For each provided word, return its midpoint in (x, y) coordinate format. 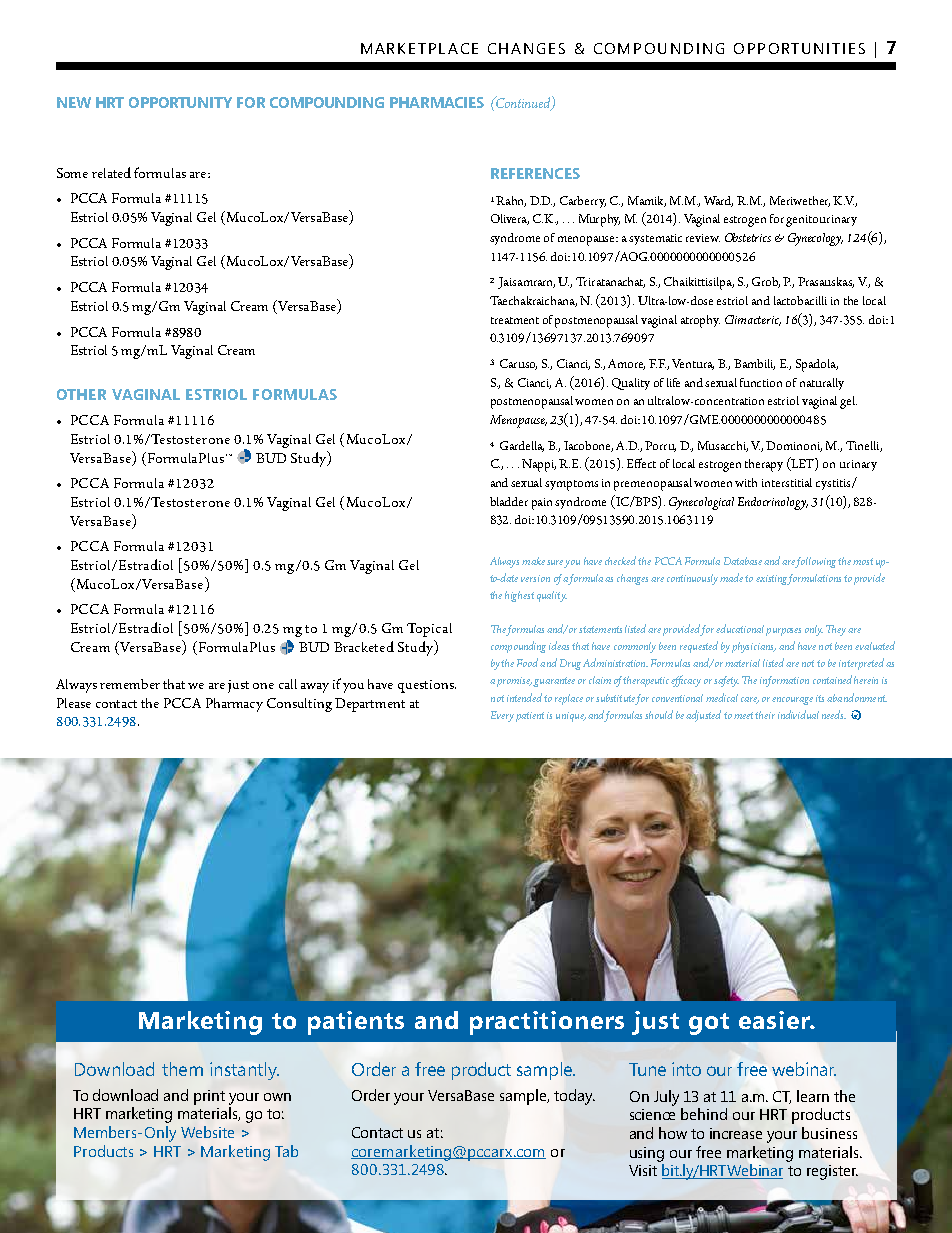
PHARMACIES (437, 102)
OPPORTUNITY (180, 102)
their (765, 715)
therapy (764, 465)
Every (502, 716)
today (574, 1097)
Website (207, 1132)
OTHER (81, 394)
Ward (718, 201)
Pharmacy (234, 705)
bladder (509, 501)
